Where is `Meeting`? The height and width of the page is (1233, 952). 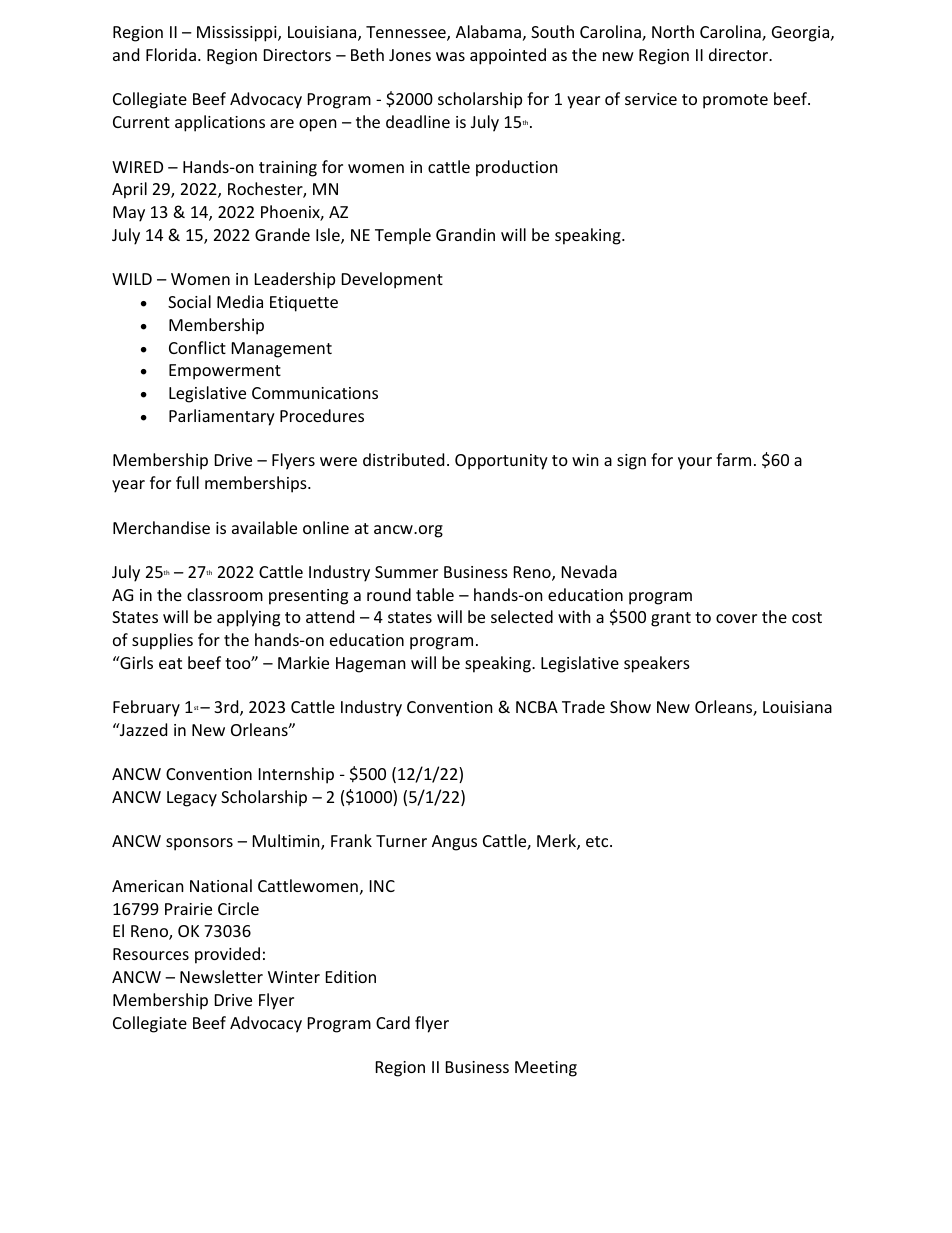 Meeting is located at coordinates (546, 1069).
